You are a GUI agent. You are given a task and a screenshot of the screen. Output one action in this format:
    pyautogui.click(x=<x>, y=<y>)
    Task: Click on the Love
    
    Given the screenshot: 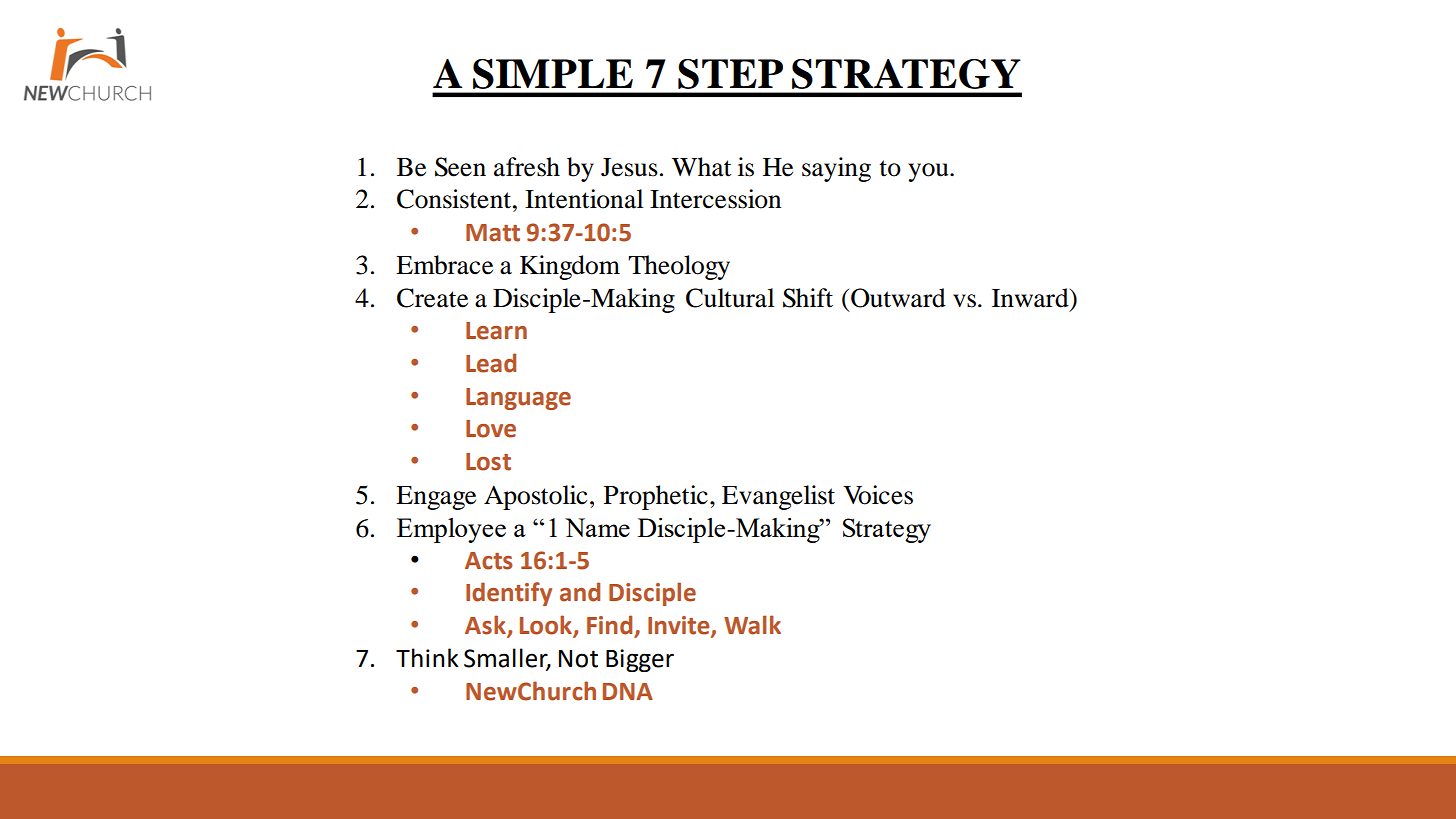 What is the action you would take?
    pyautogui.click(x=491, y=429)
